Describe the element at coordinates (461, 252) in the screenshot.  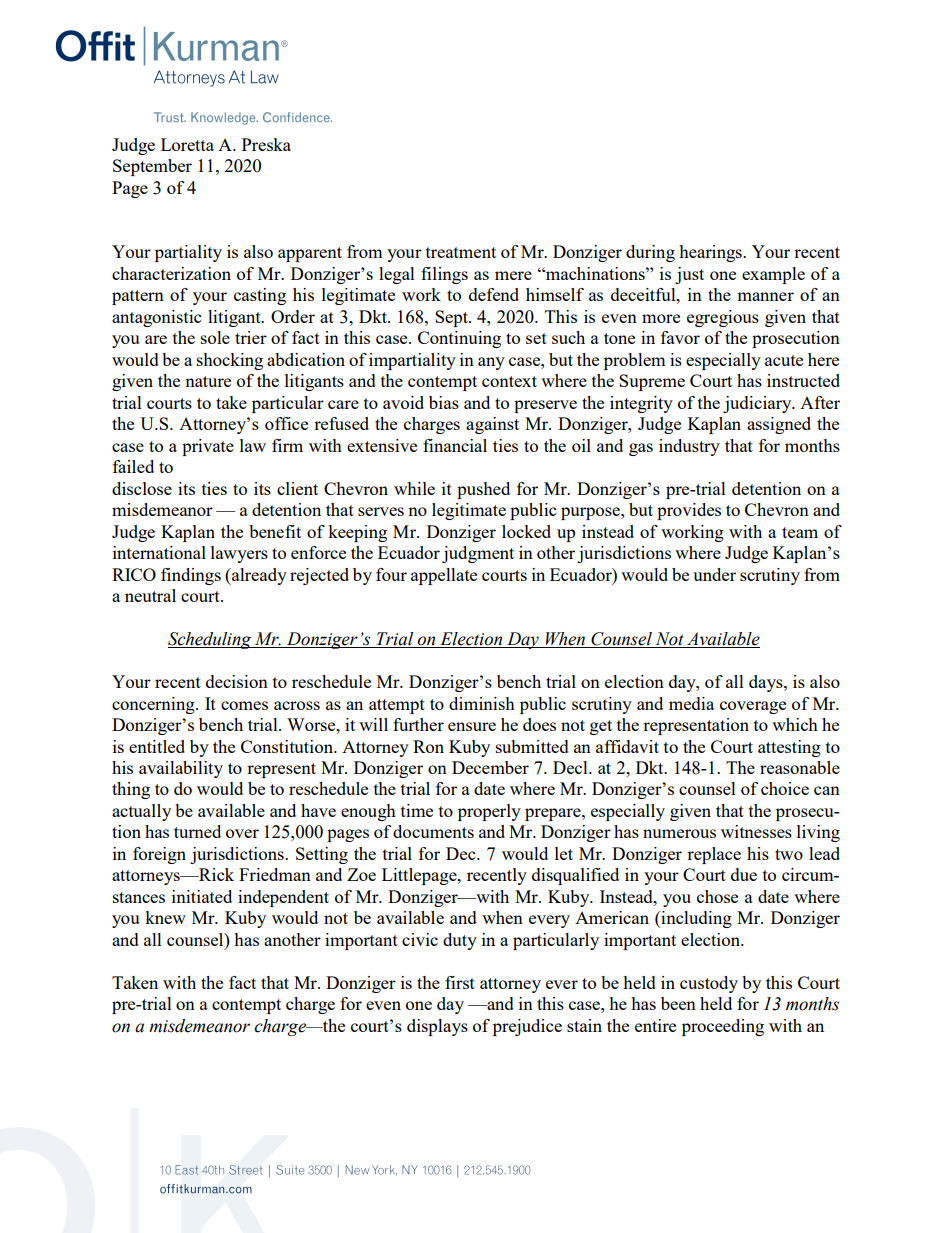
I see `treatment` at that location.
